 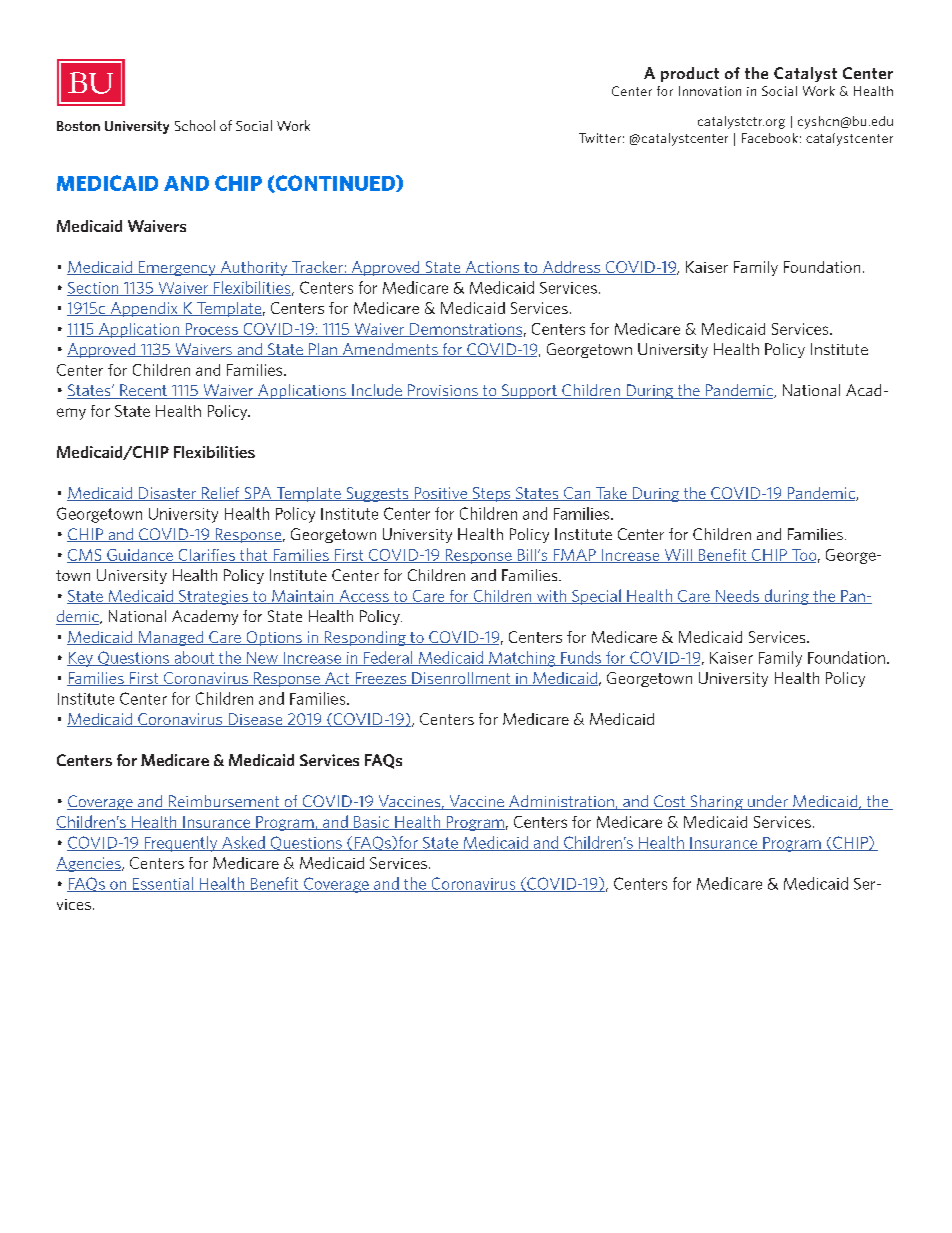 I want to click on Emergency, so click(x=177, y=268).
